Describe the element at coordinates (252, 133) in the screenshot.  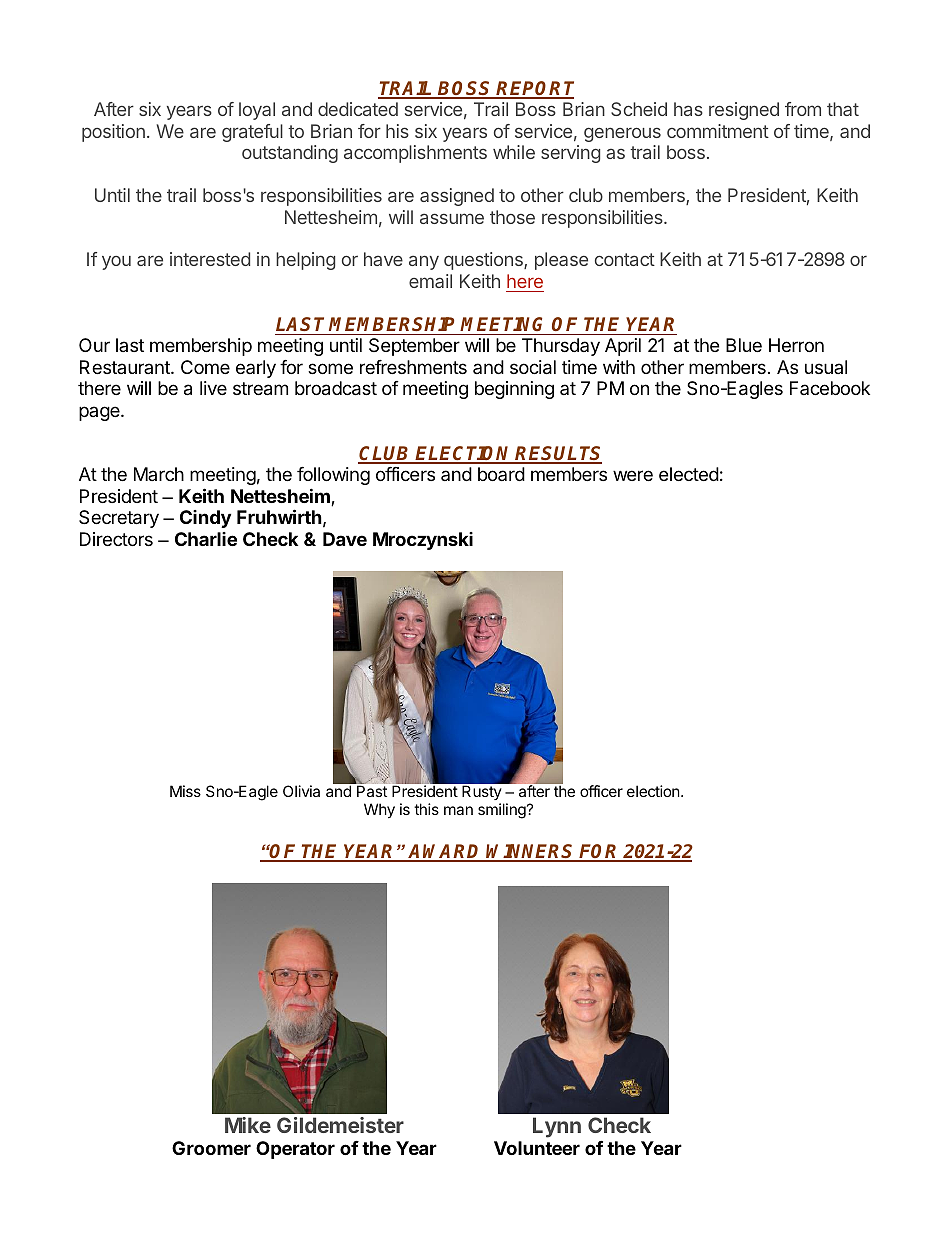
I see `grateful` at that location.
